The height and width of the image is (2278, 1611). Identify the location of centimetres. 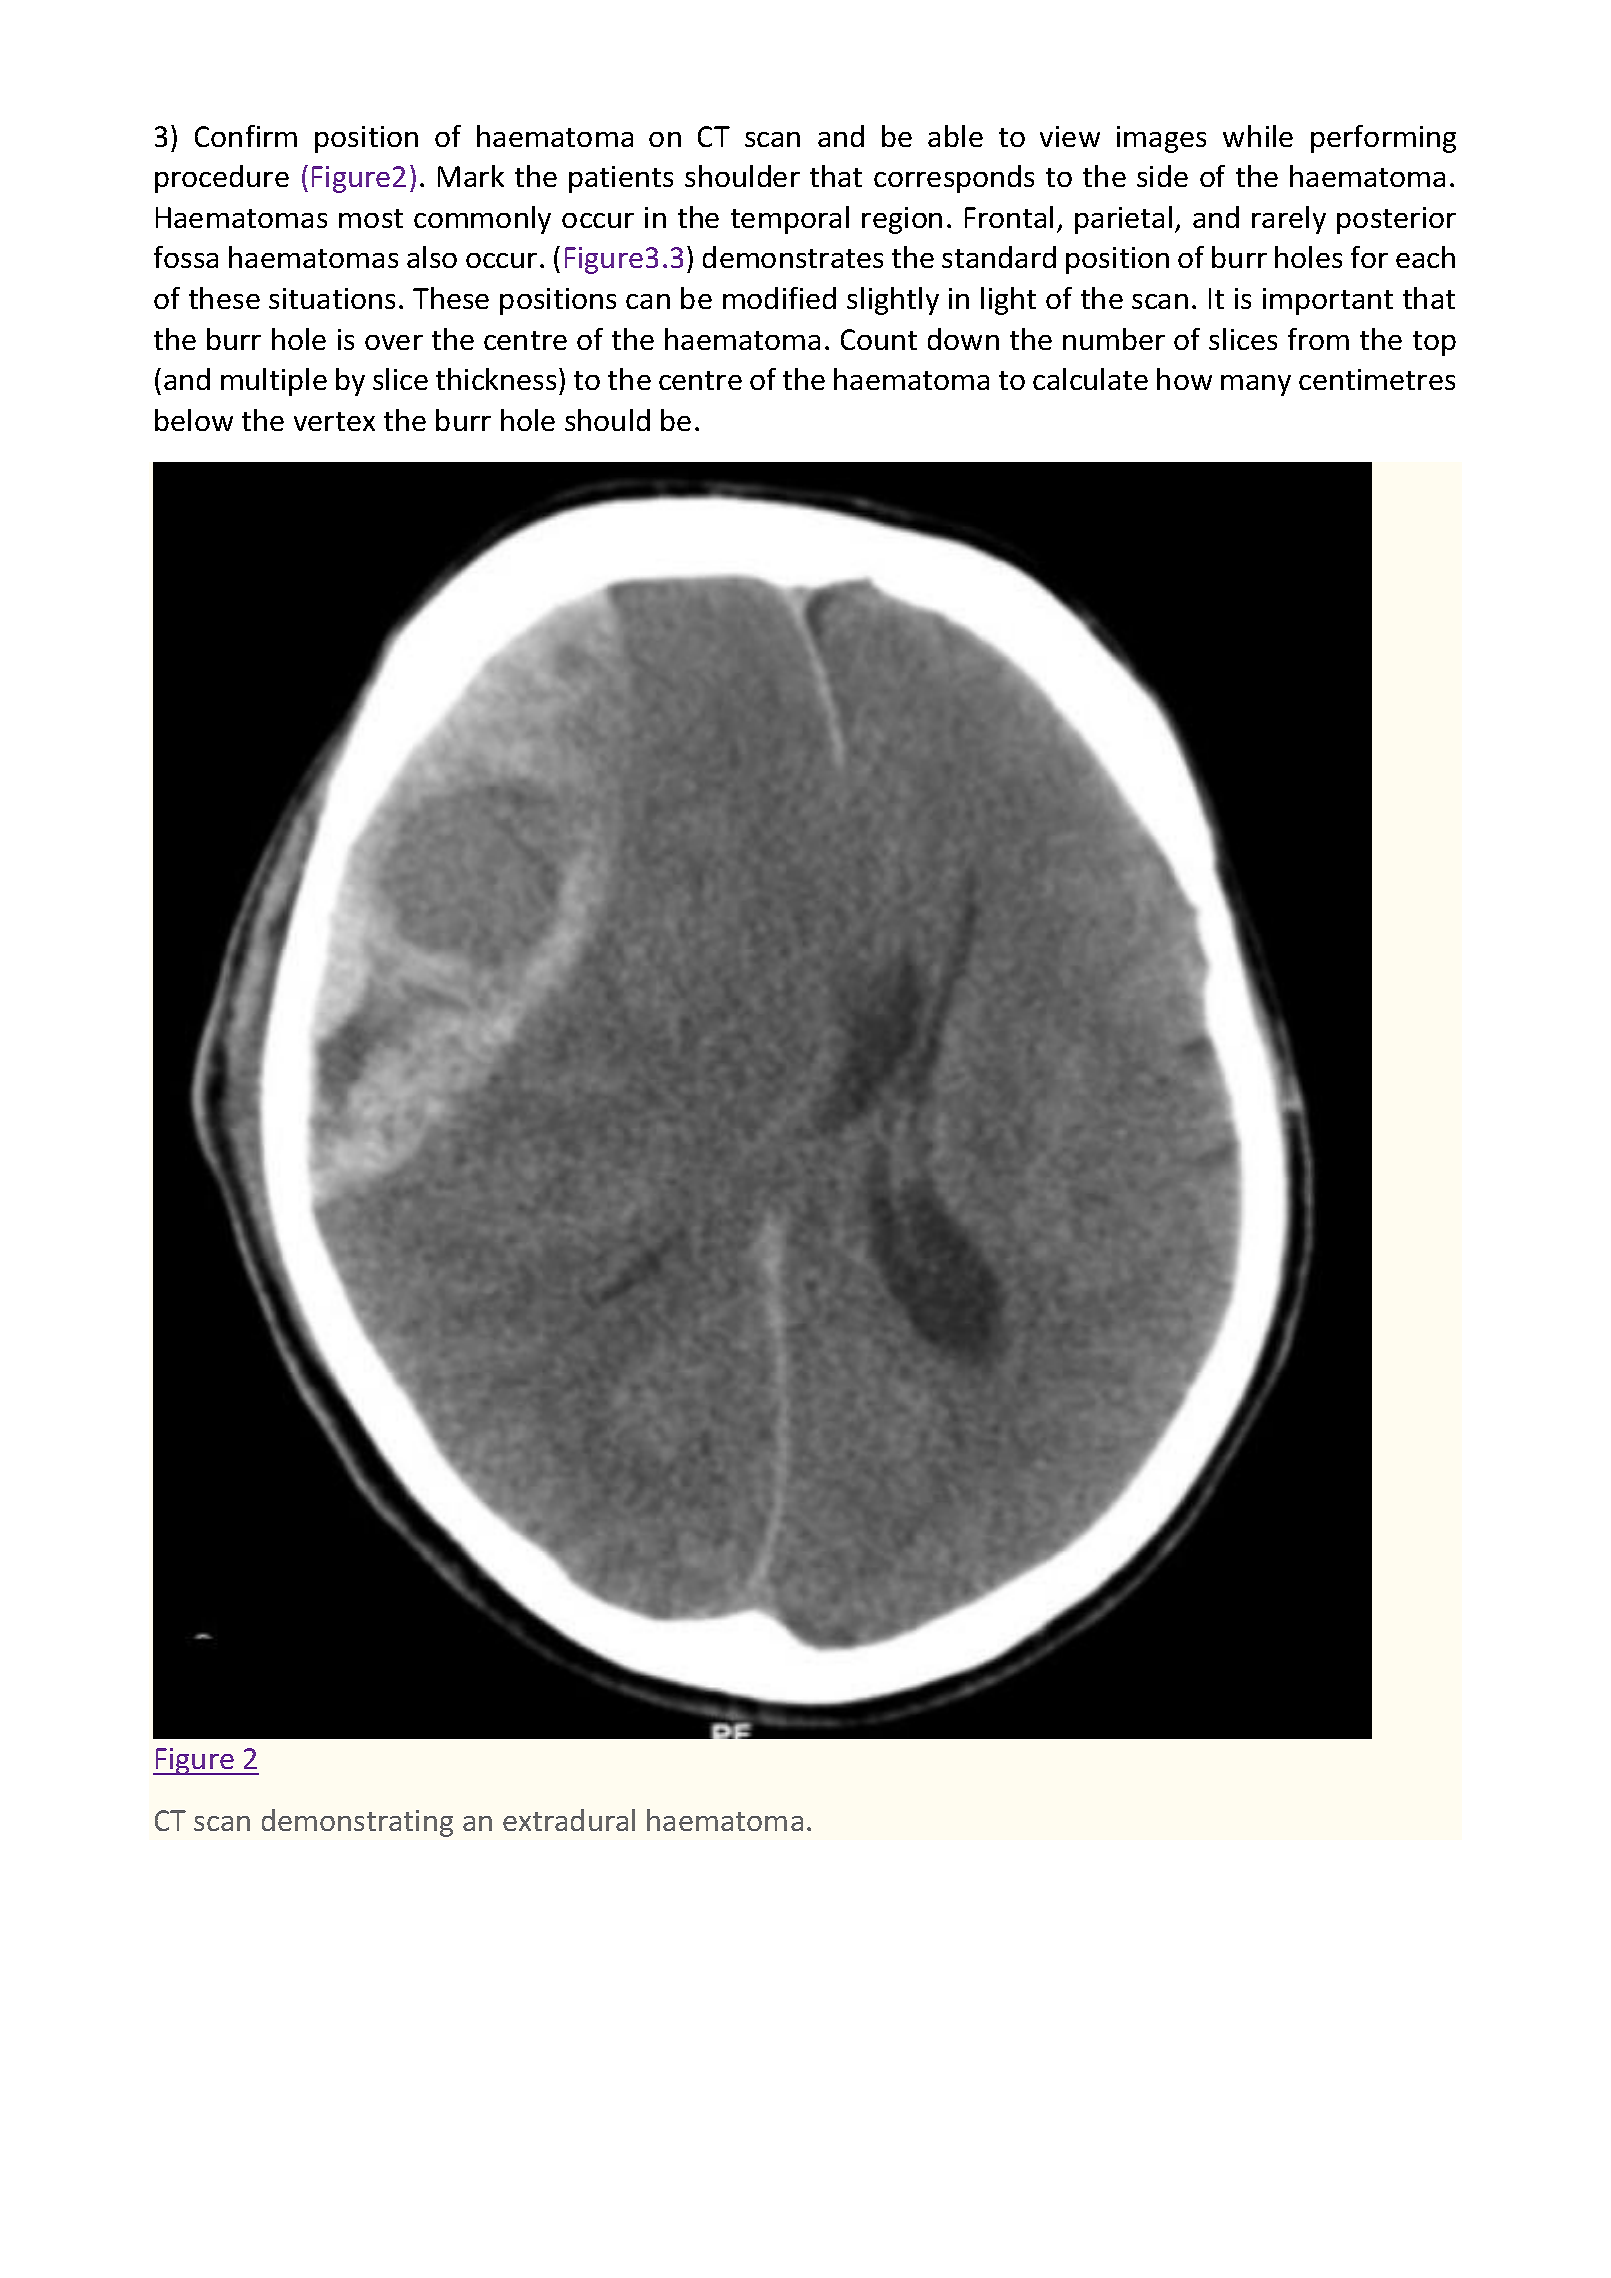
(1377, 379).
